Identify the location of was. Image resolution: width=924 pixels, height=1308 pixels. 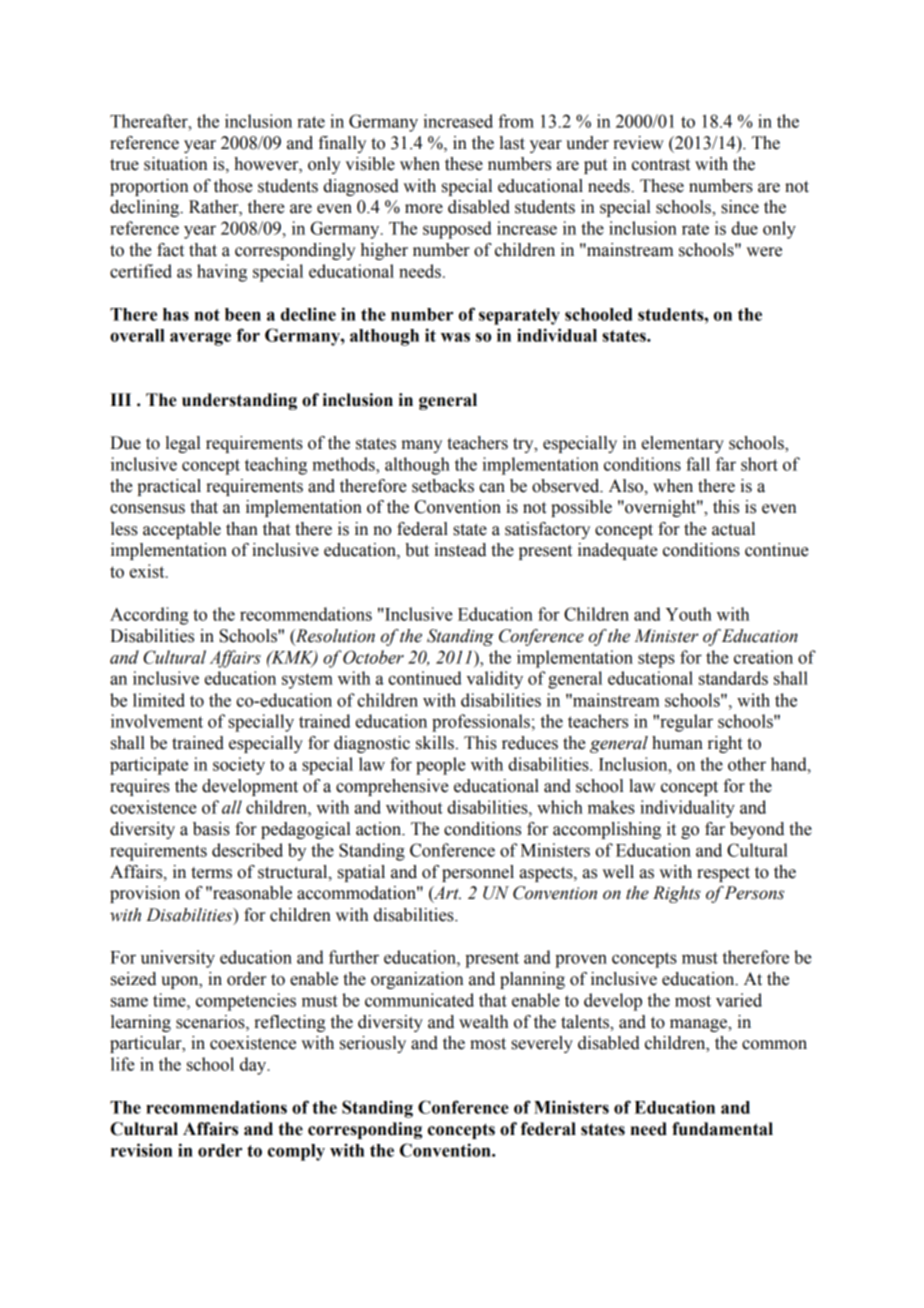
(455, 337).
